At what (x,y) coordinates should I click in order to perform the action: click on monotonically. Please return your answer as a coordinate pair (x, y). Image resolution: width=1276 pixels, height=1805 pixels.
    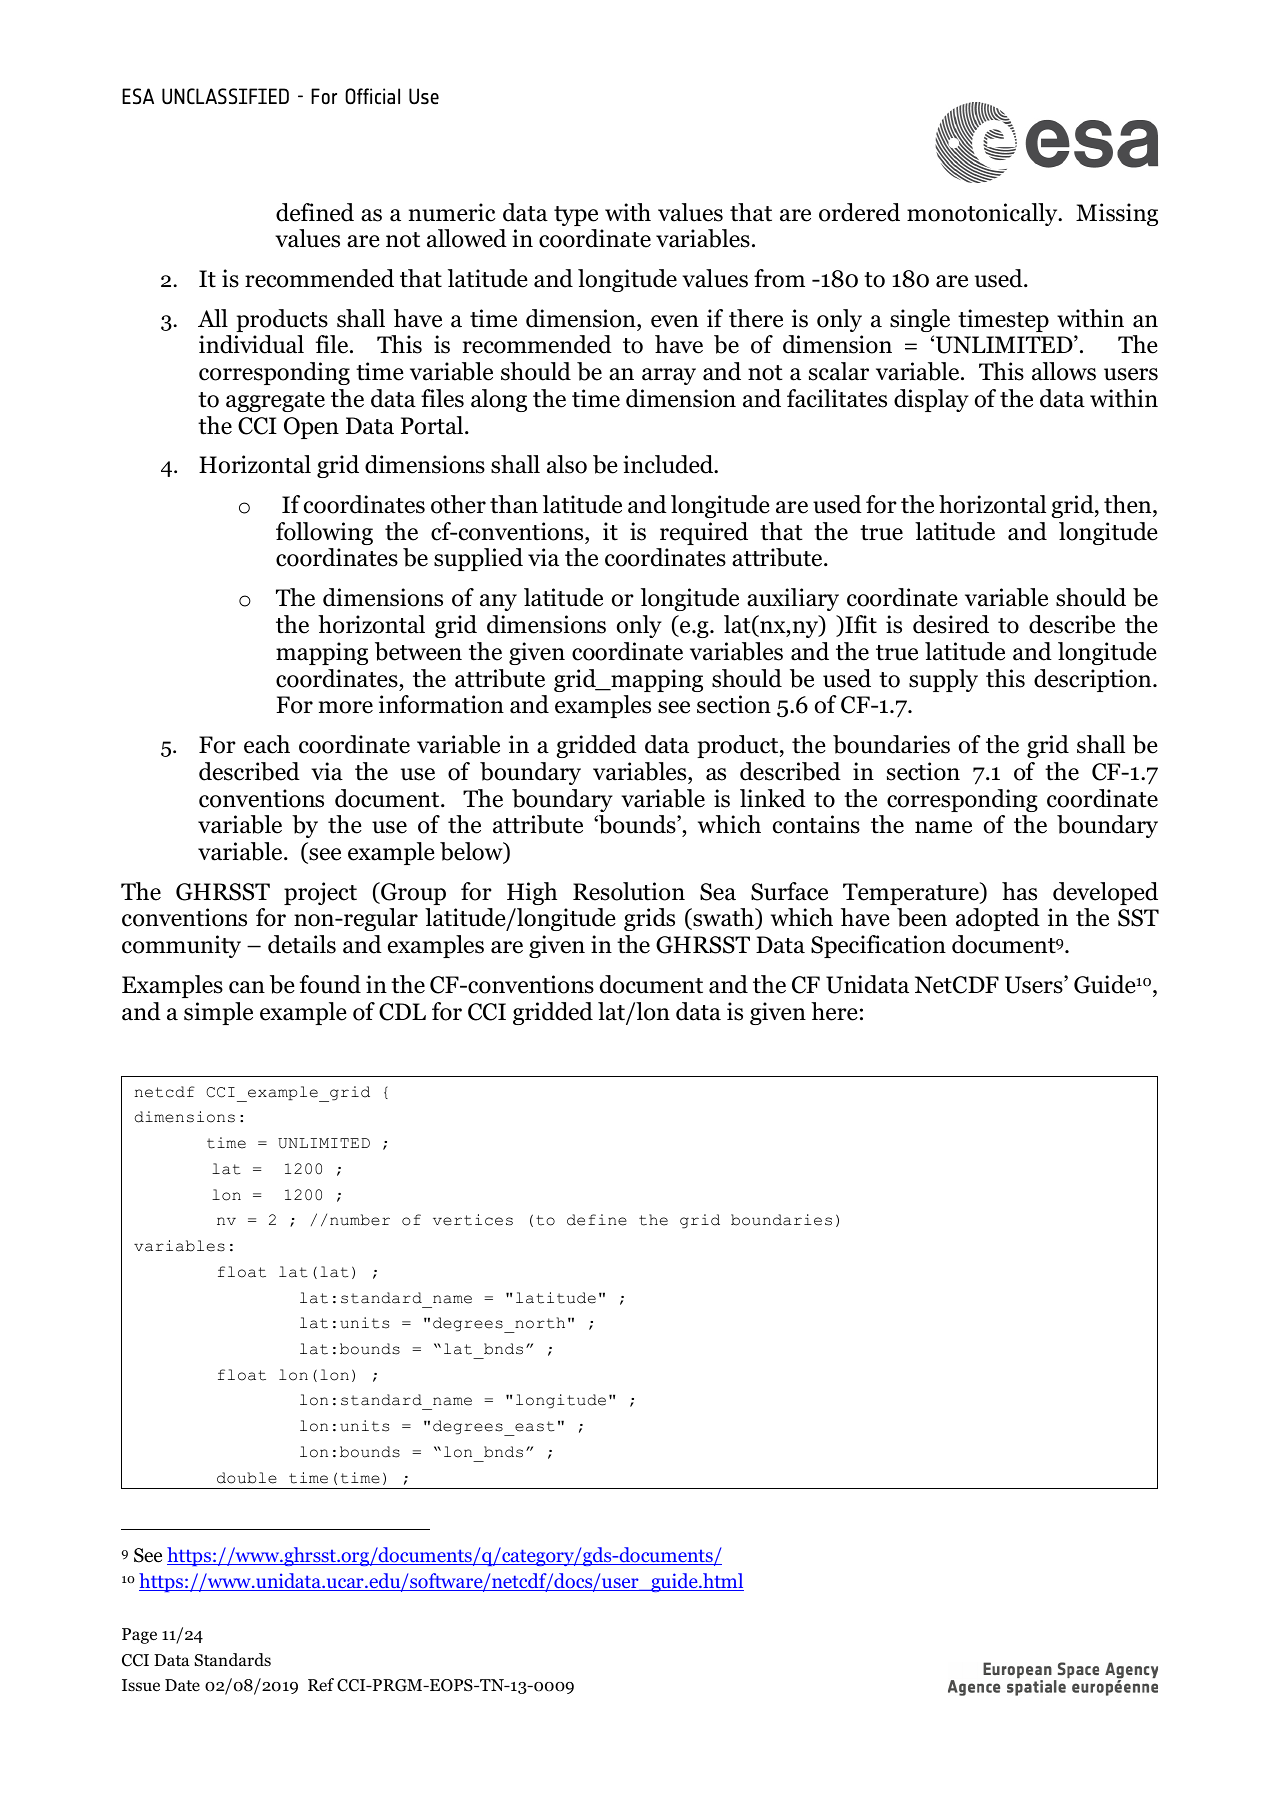
    Looking at the image, I should click on (983, 214).
